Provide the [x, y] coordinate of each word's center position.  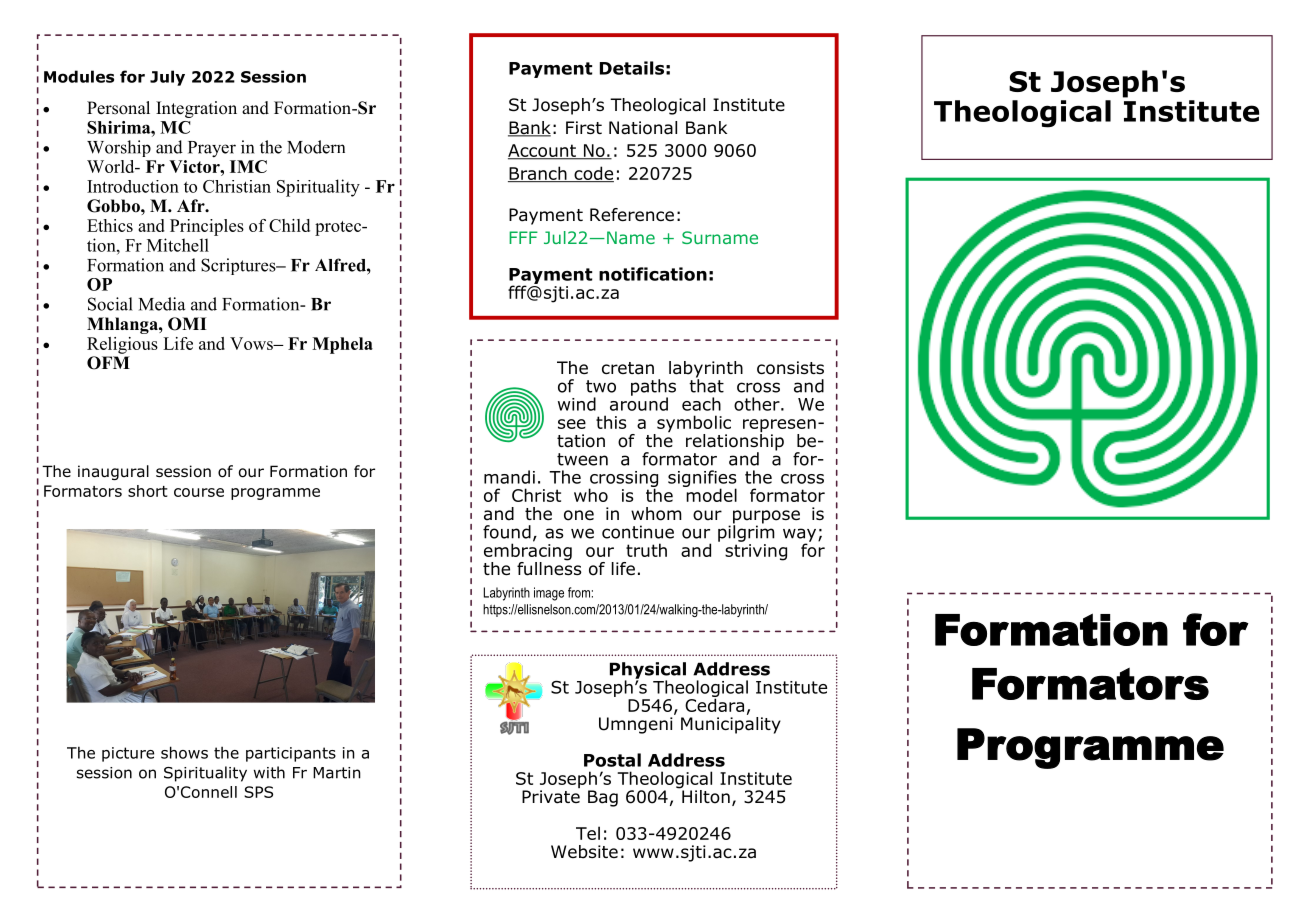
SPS [258, 792]
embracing [528, 552]
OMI [187, 324]
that [706, 384]
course [199, 492]
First [584, 127]
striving [756, 551]
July [167, 78]
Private [551, 797]
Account [543, 152]
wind [577, 404]
